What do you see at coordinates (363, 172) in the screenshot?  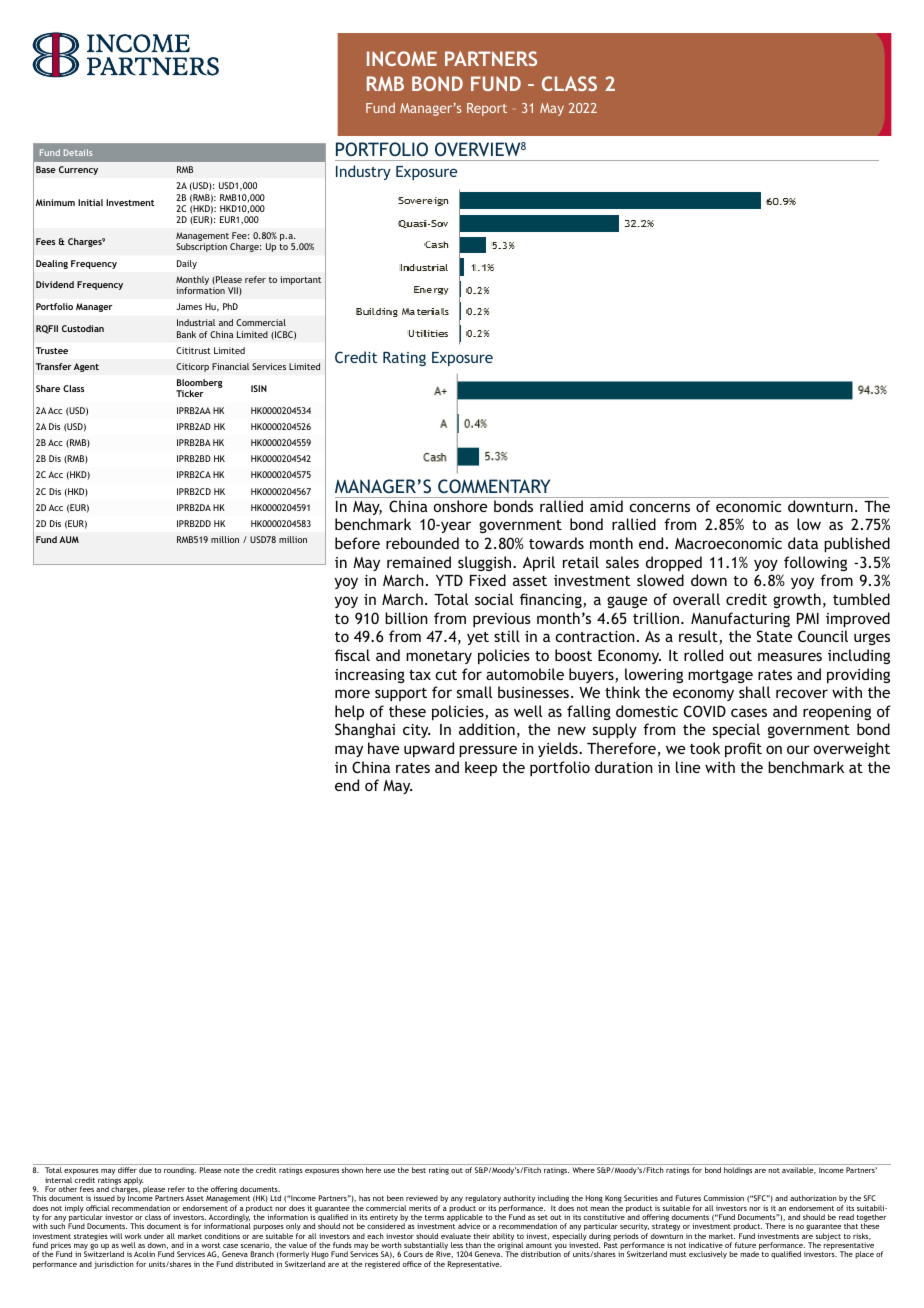 I see `Industry` at bounding box center [363, 172].
